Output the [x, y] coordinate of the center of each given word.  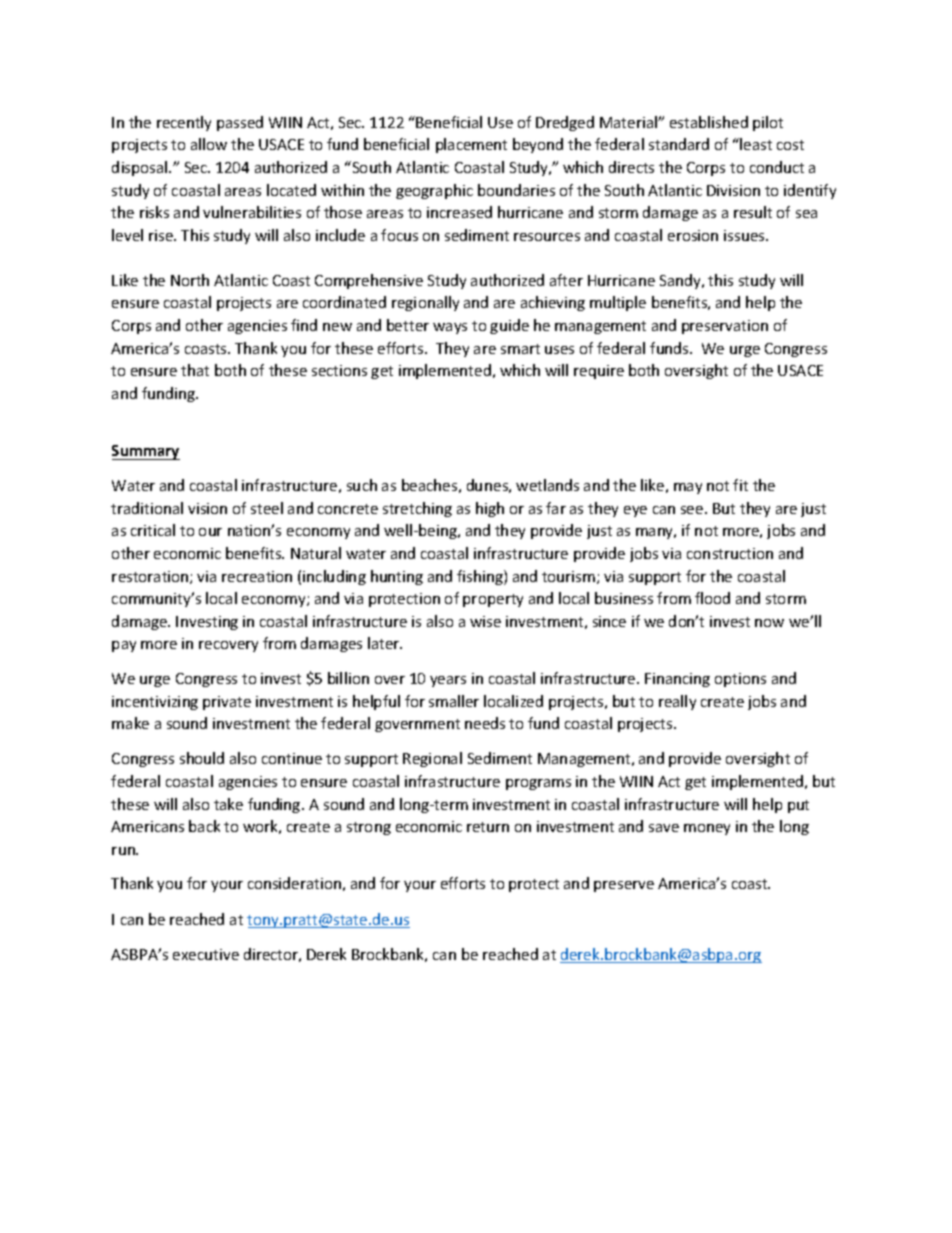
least [755, 144]
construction [730, 553]
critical [153, 530]
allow [209, 144]
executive [206, 954]
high [490, 509]
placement [471, 145]
